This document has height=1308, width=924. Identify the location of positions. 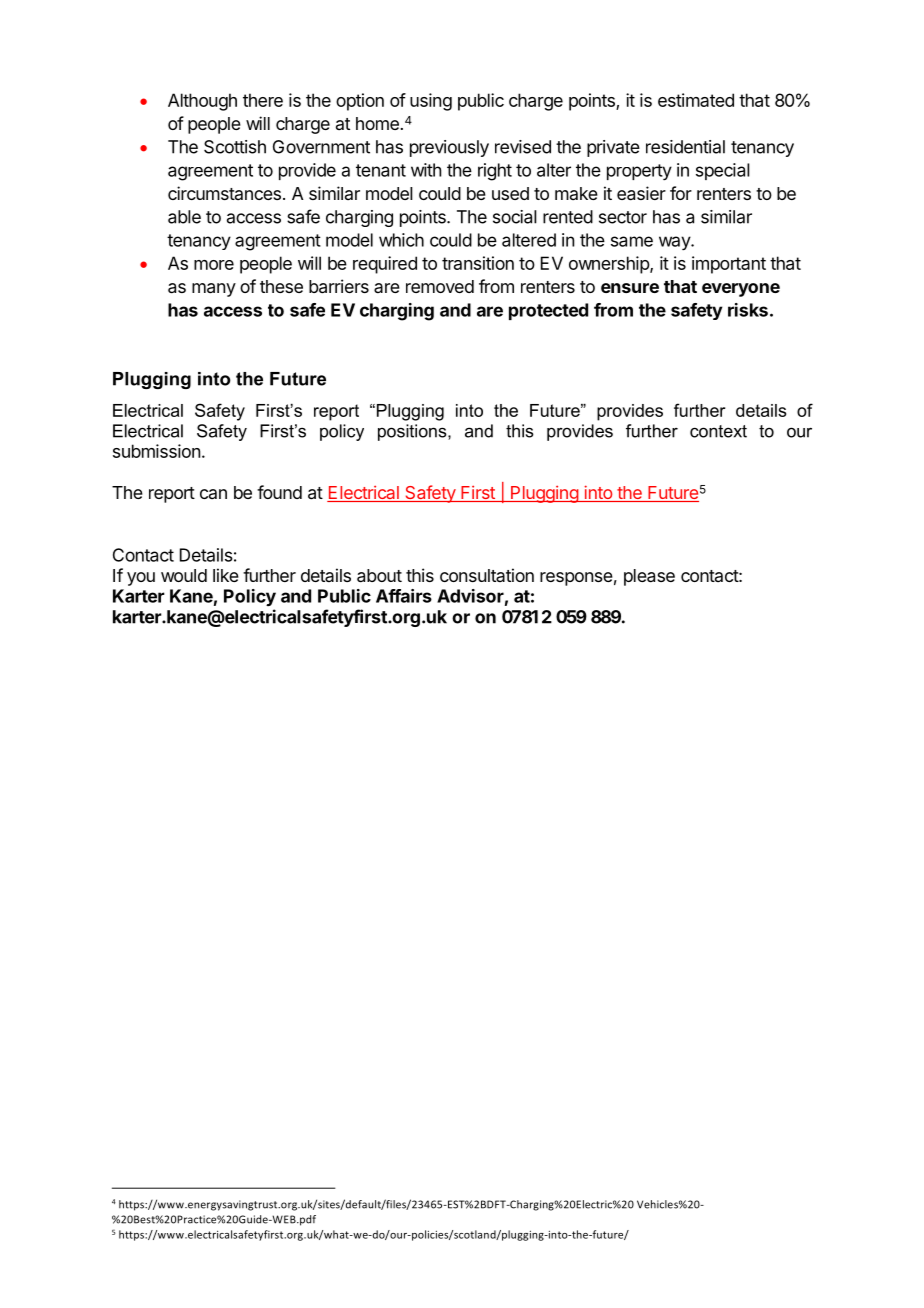
(413, 432).
